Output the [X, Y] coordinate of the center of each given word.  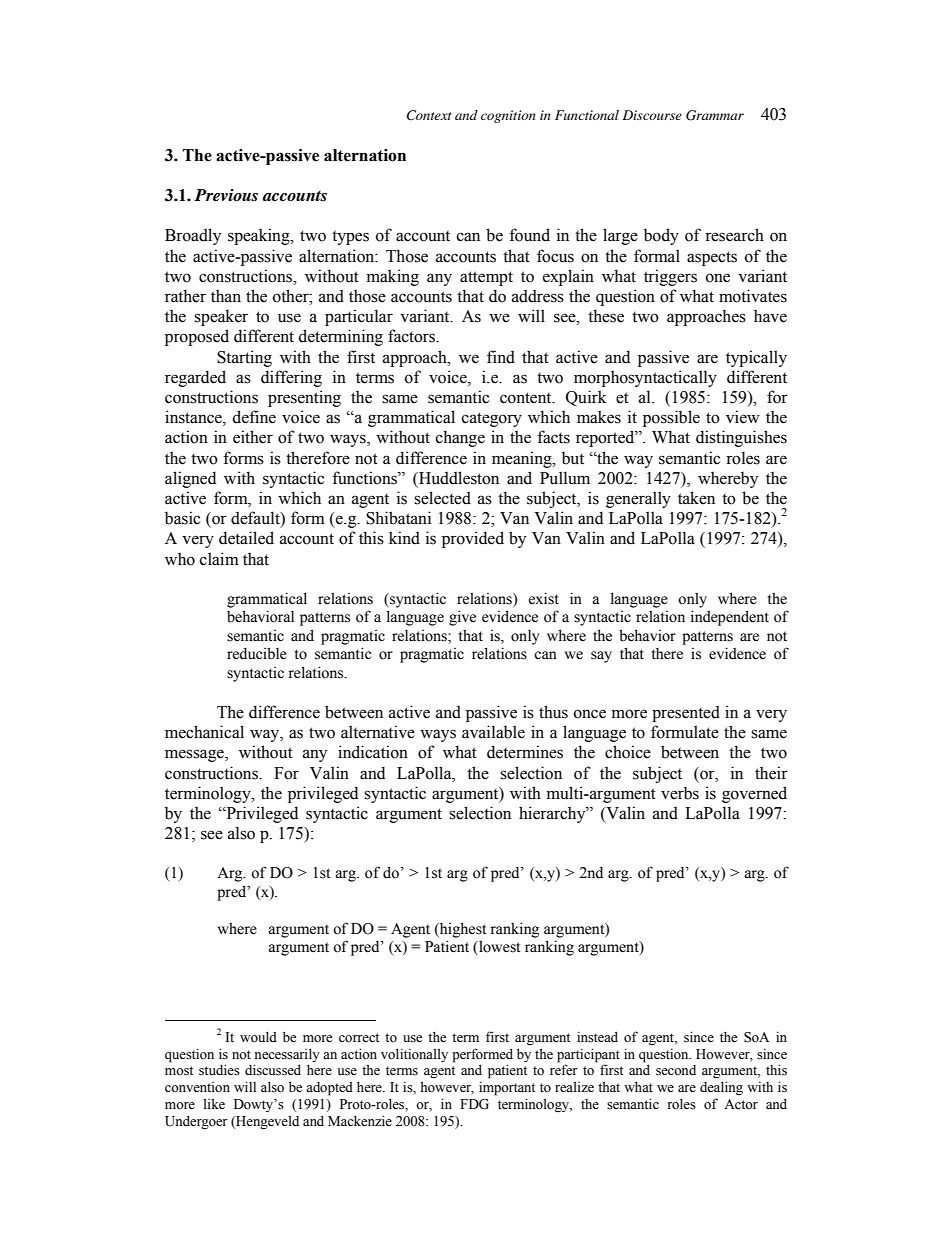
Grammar [715, 115]
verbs [680, 793]
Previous [226, 195]
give [462, 618]
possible [671, 418]
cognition [508, 116]
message [195, 755]
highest [462, 930]
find [501, 357]
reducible [257, 653]
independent [730, 618]
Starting [244, 358]
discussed [273, 1070]
